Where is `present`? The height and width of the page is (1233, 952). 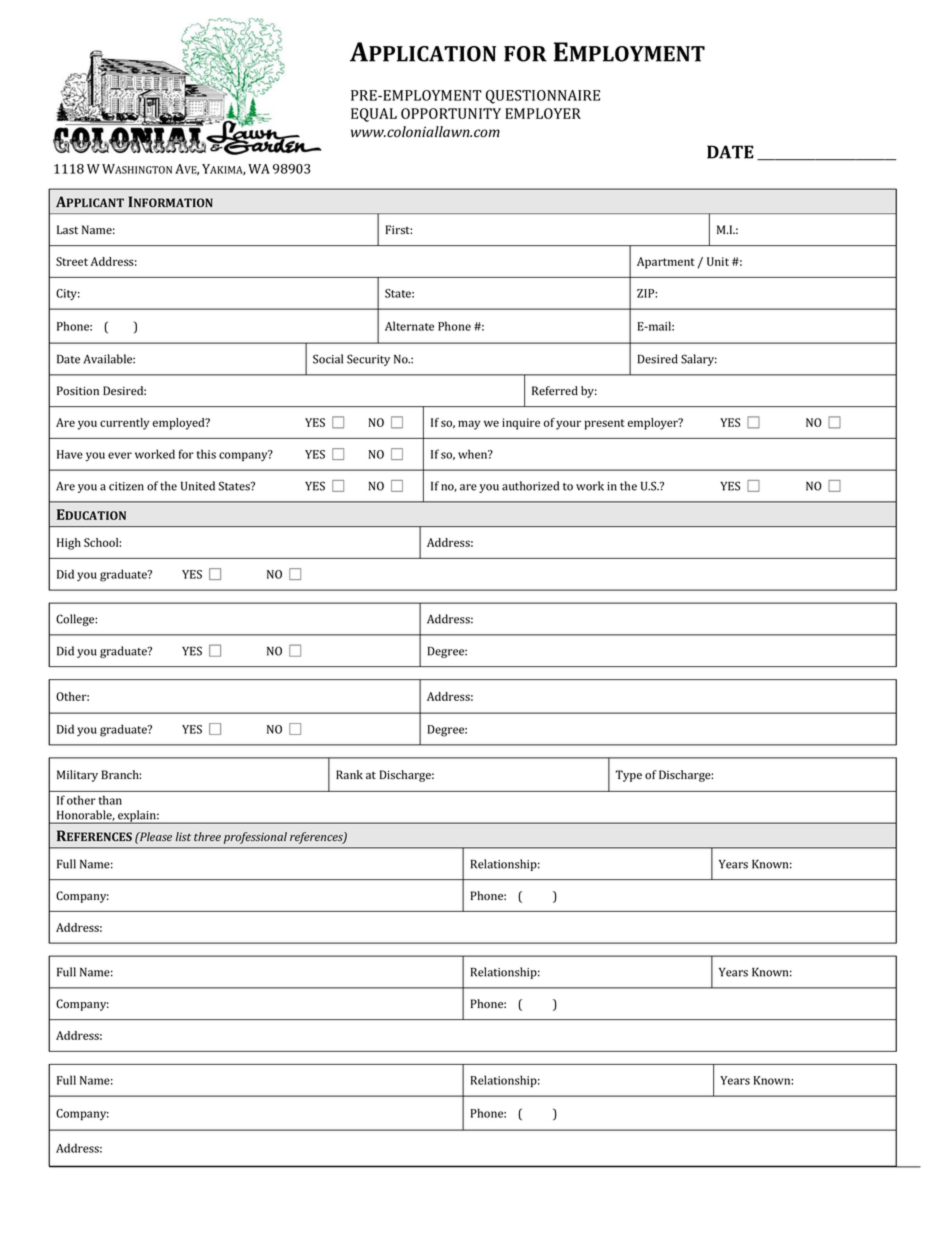
present is located at coordinates (605, 424).
